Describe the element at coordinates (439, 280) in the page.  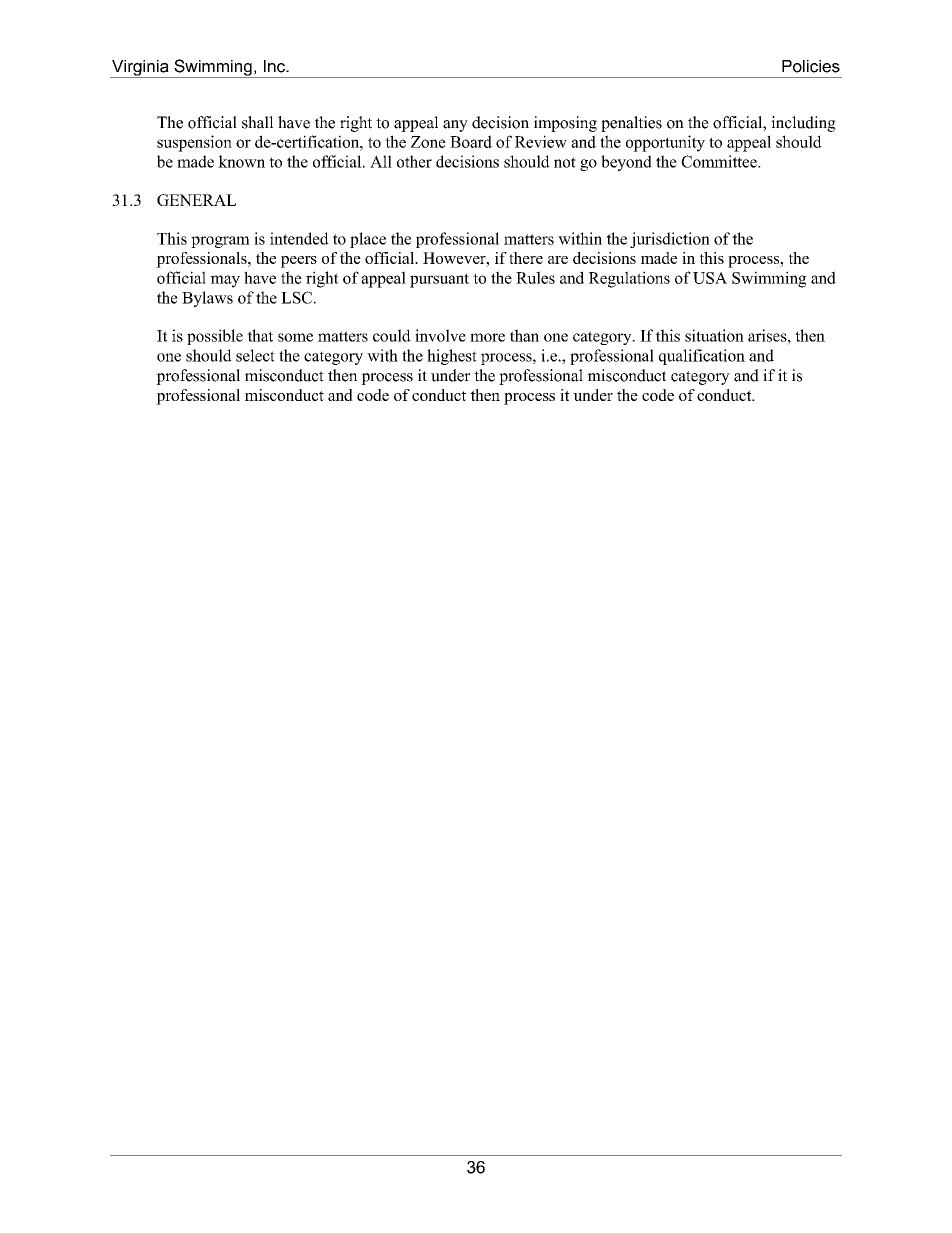
I see `pursuant` at that location.
